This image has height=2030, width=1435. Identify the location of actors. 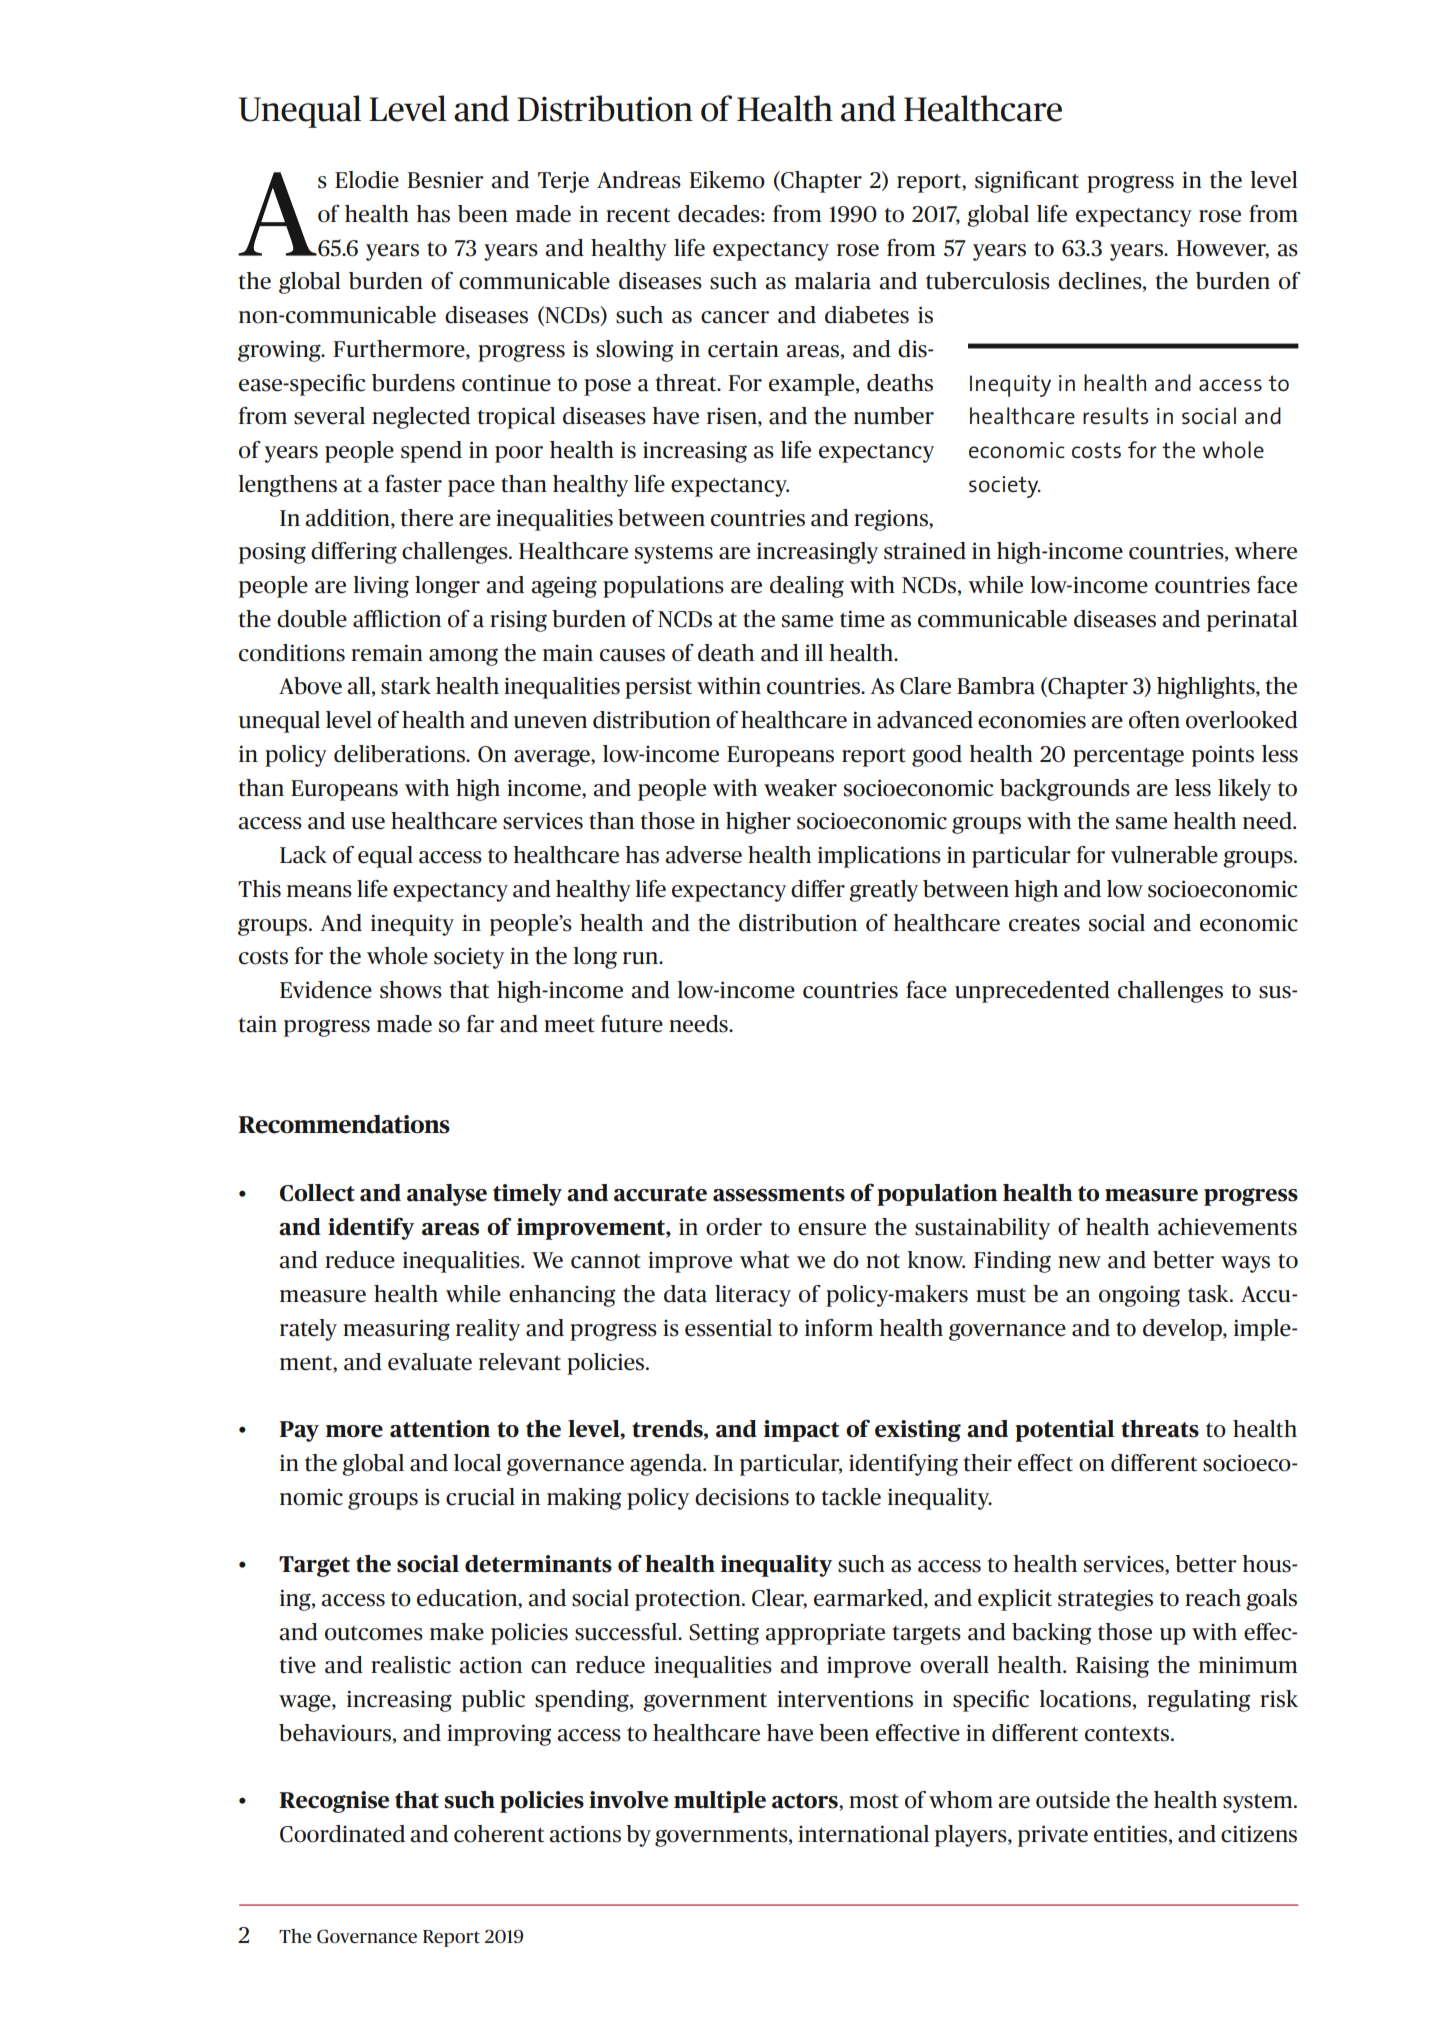
(806, 1802).
